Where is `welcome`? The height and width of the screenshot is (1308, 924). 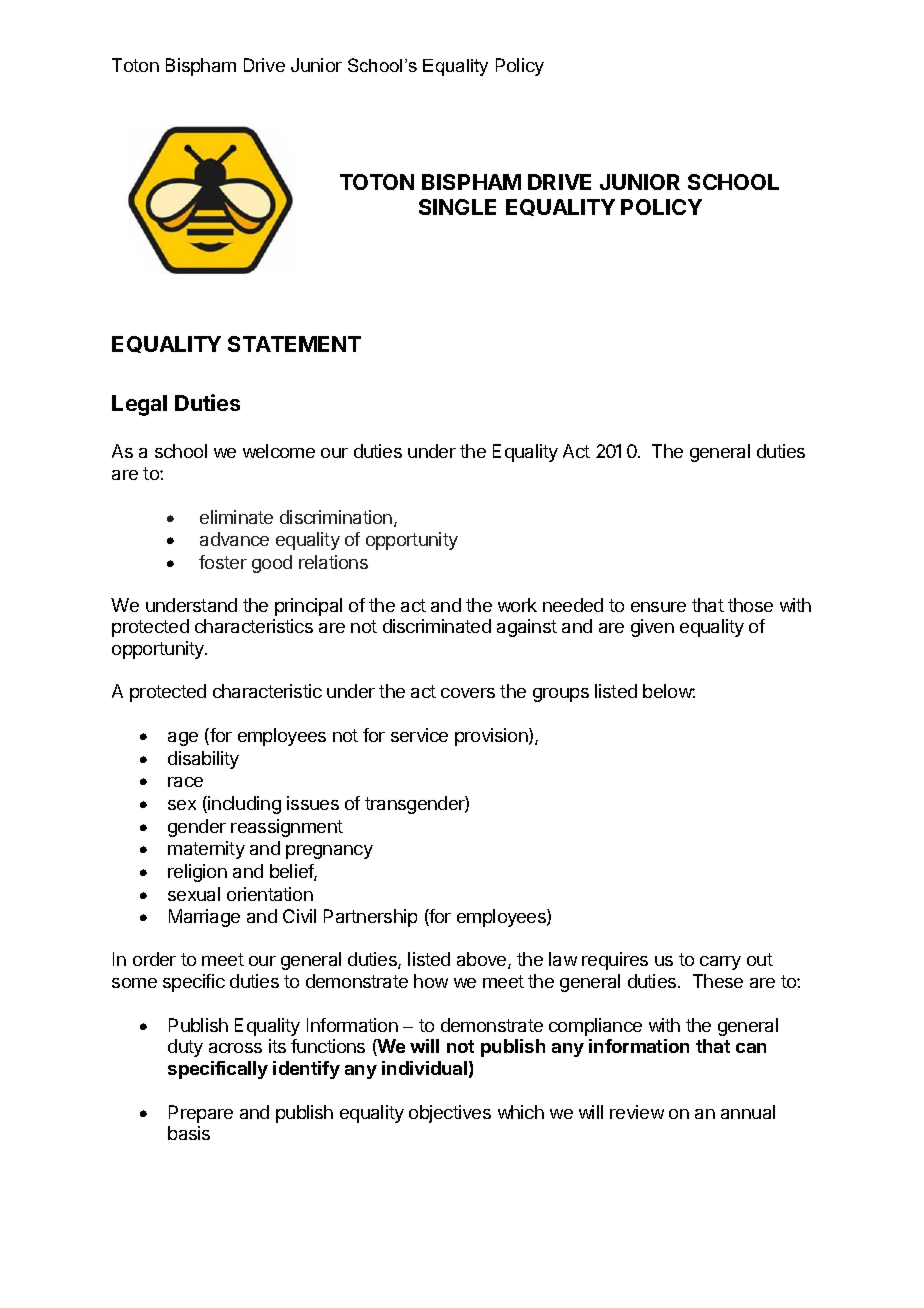 welcome is located at coordinates (279, 451).
